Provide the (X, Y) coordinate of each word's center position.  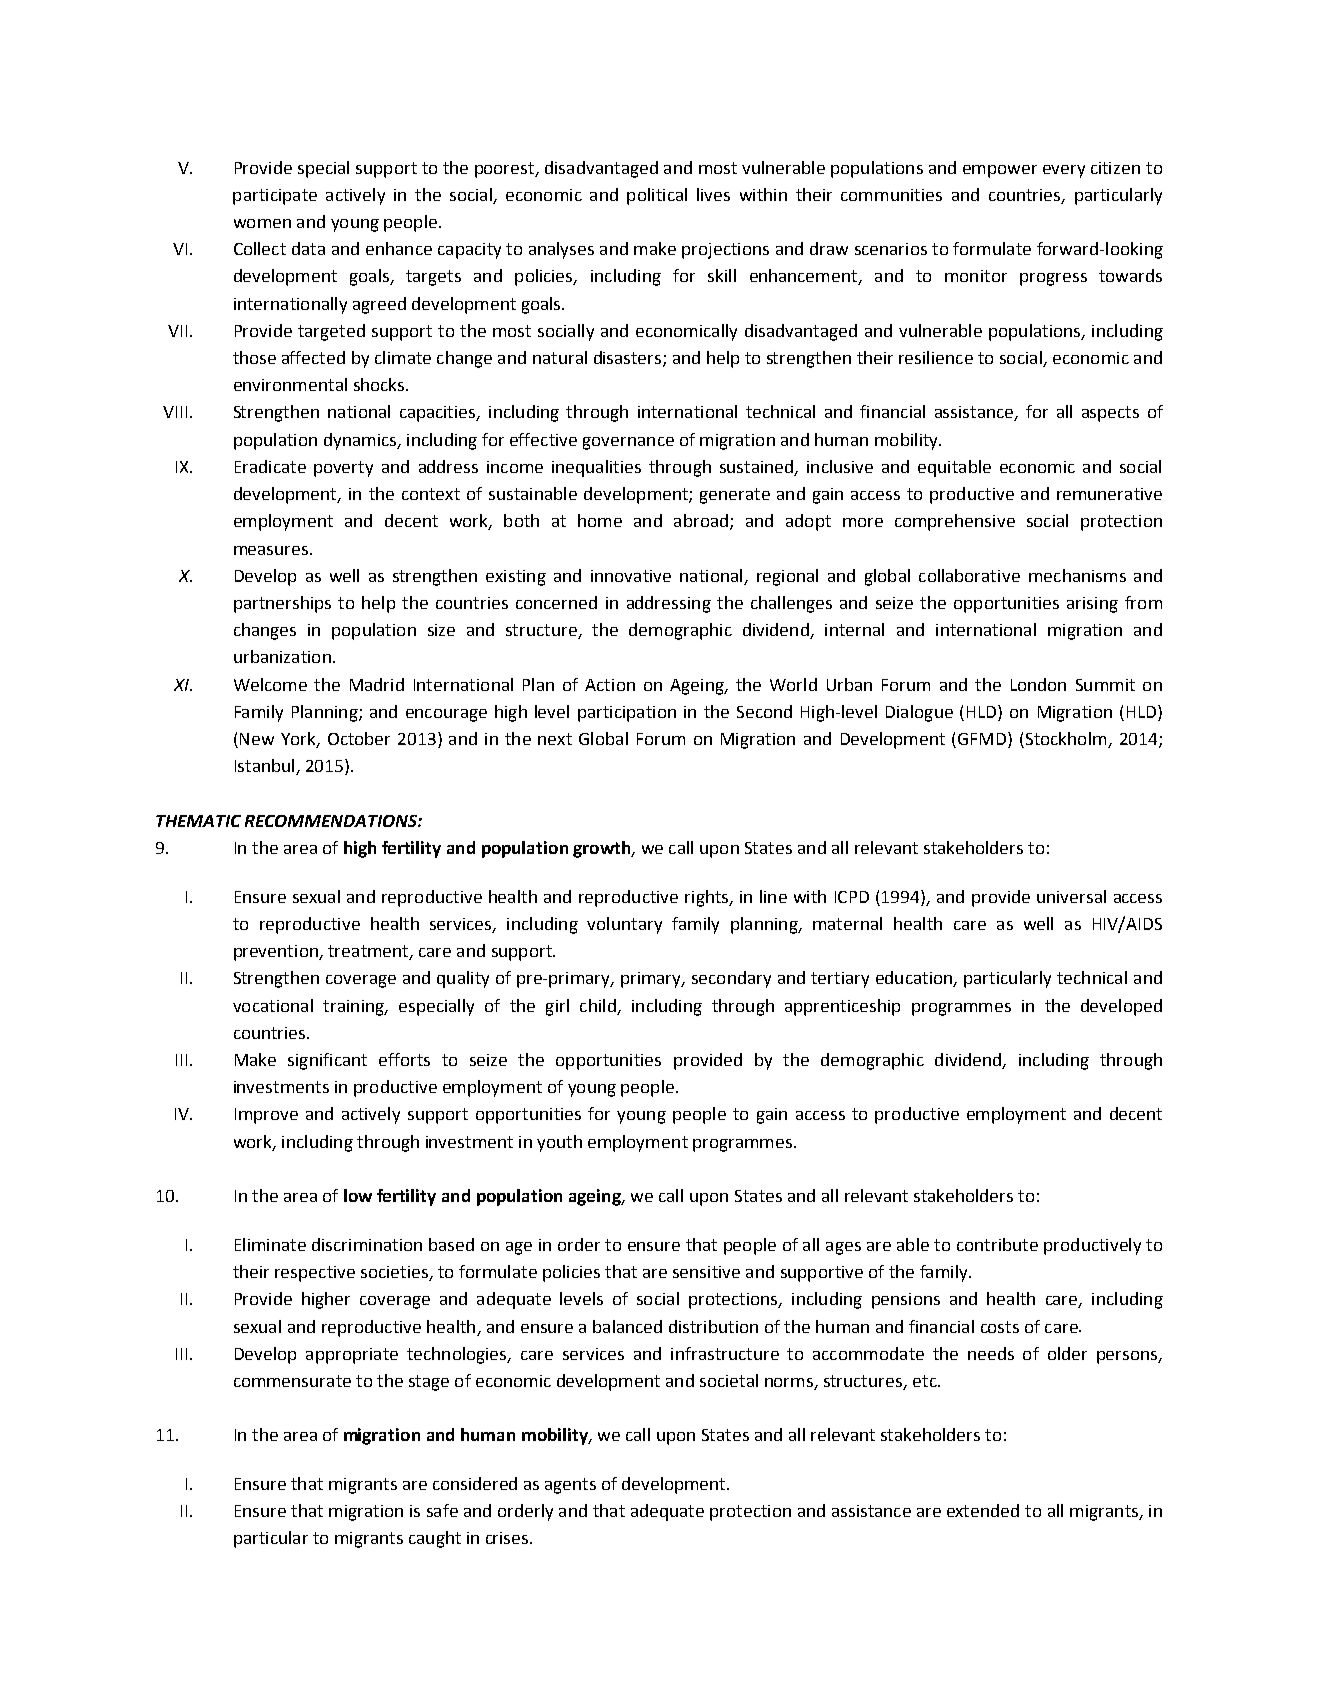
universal (1071, 896)
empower (1000, 171)
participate (275, 197)
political (657, 196)
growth (603, 849)
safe (442, 1510)
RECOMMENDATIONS (332, 821)
